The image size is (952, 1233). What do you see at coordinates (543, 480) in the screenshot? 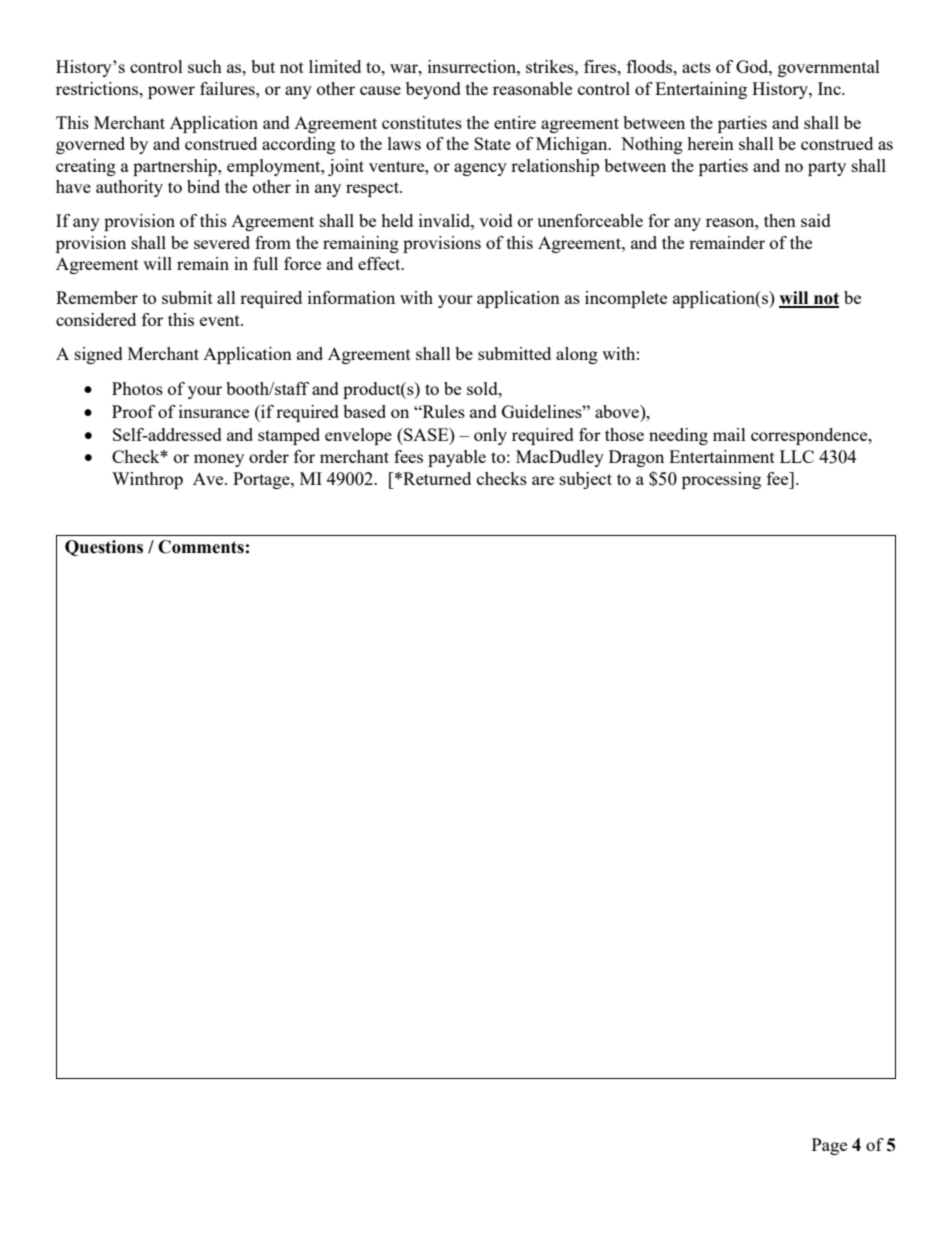
I see `are` at bounding box center [543, 480].
